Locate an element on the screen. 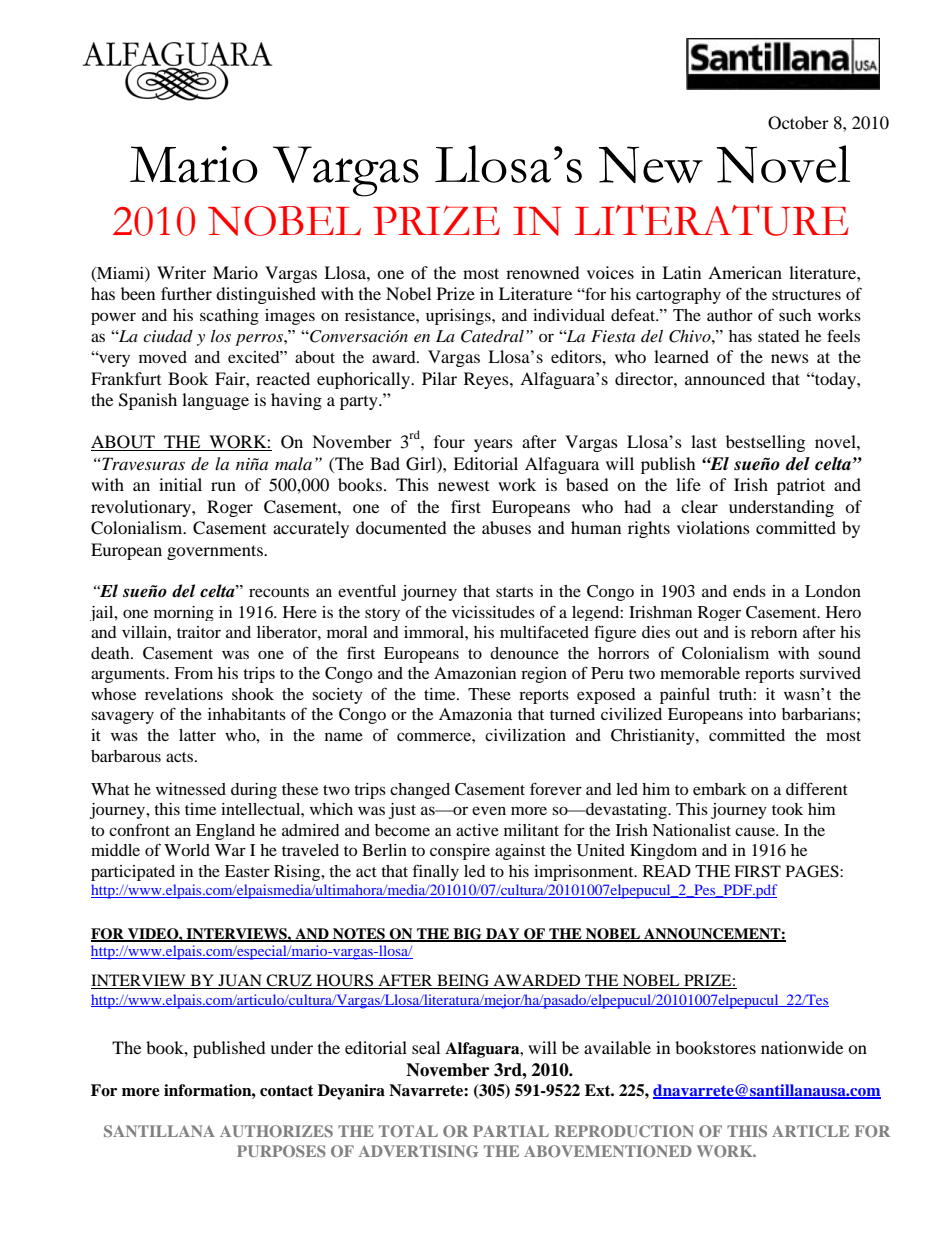 The height and width of the screenshot is (1233, 952). October is located at coordinates (798, 123).
